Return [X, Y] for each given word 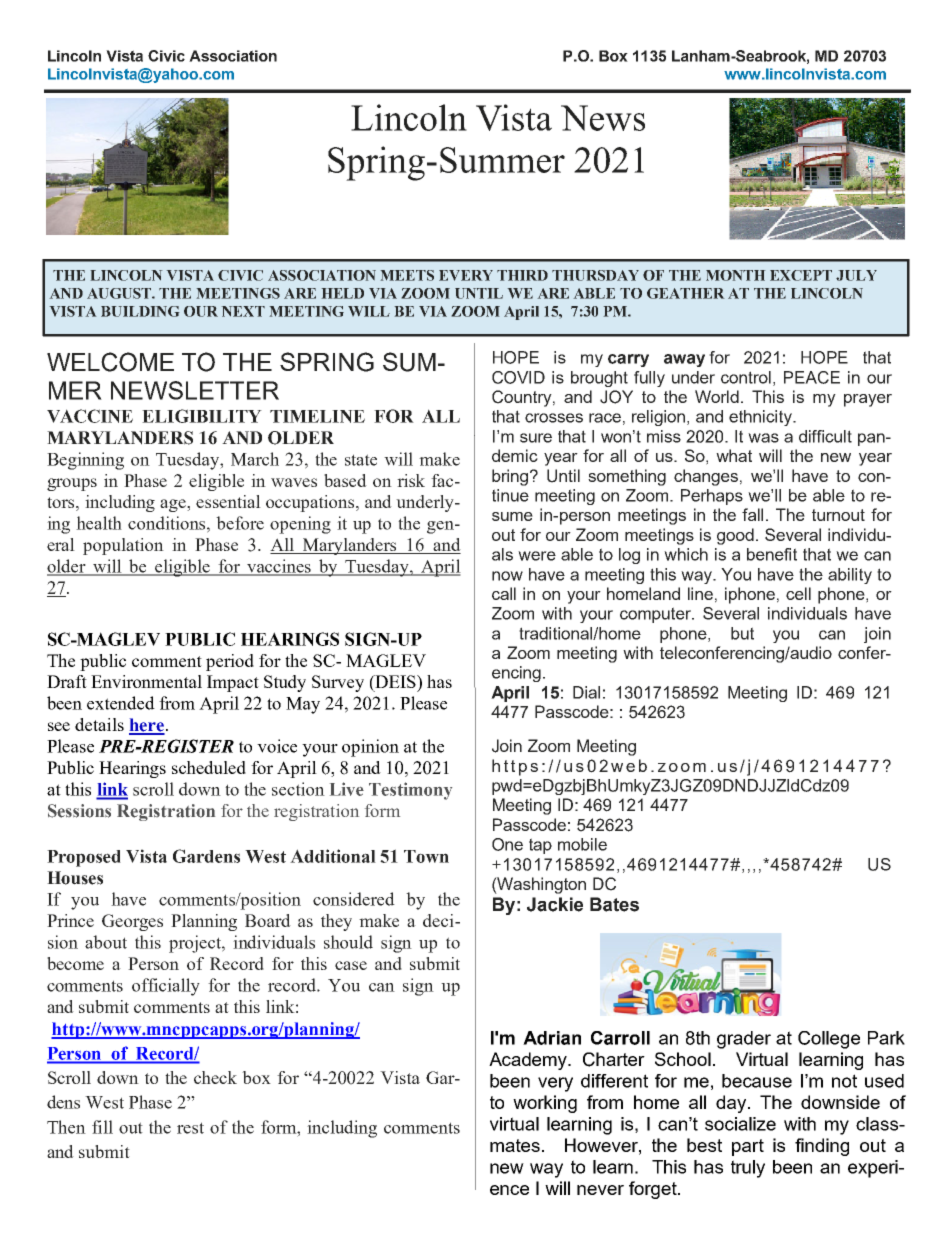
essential [228, 501]
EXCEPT [801, 275]
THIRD [522, 275]
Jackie [555, 904]
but [742, 633]
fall [752, 514]
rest [190, 1128]
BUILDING [140, 311]
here [147, 726]
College [829, 1040]
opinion [370, 748]
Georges [132, 922]
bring [511, 477]
